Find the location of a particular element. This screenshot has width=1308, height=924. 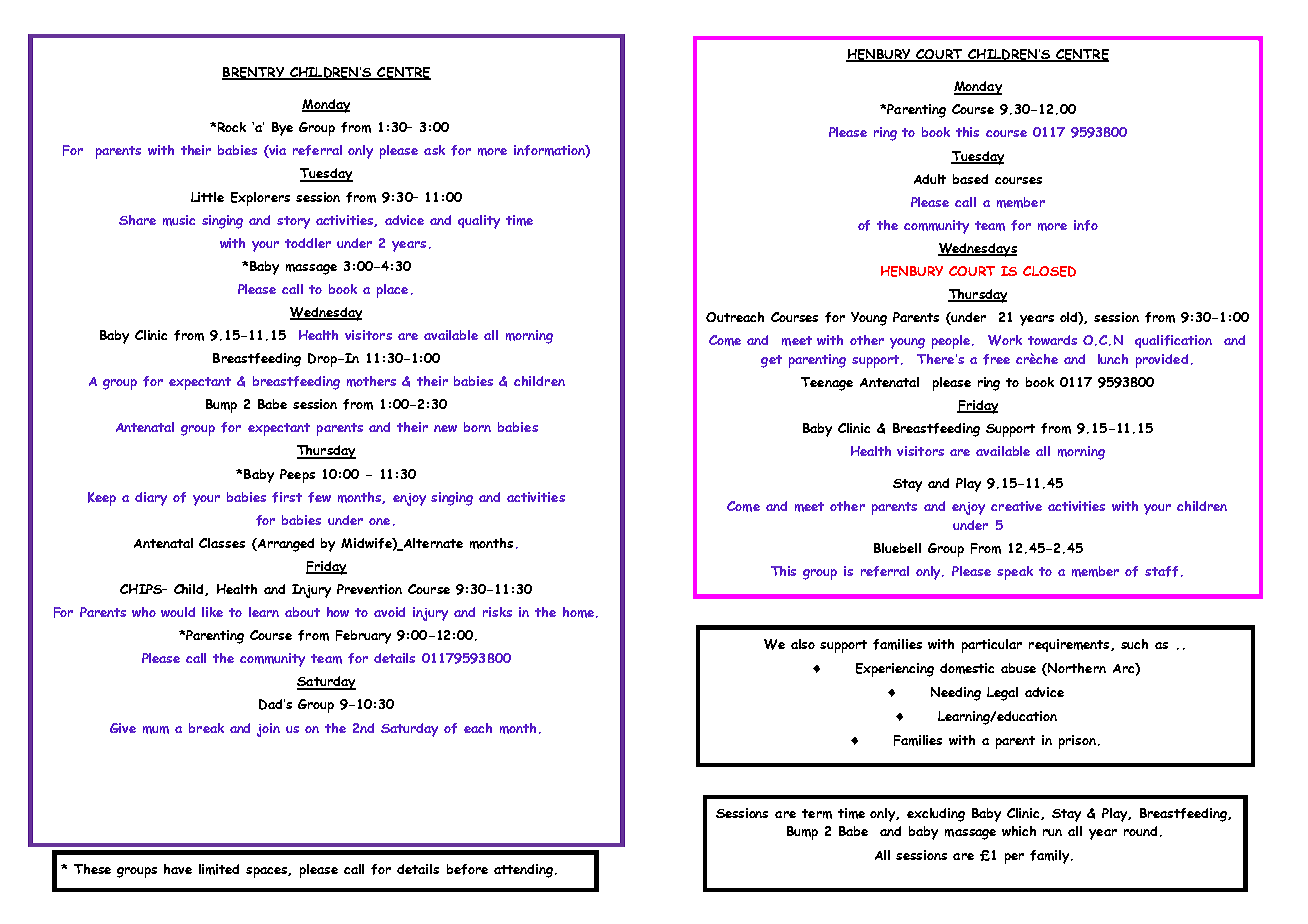

place is located at coordinates (392, 291).
